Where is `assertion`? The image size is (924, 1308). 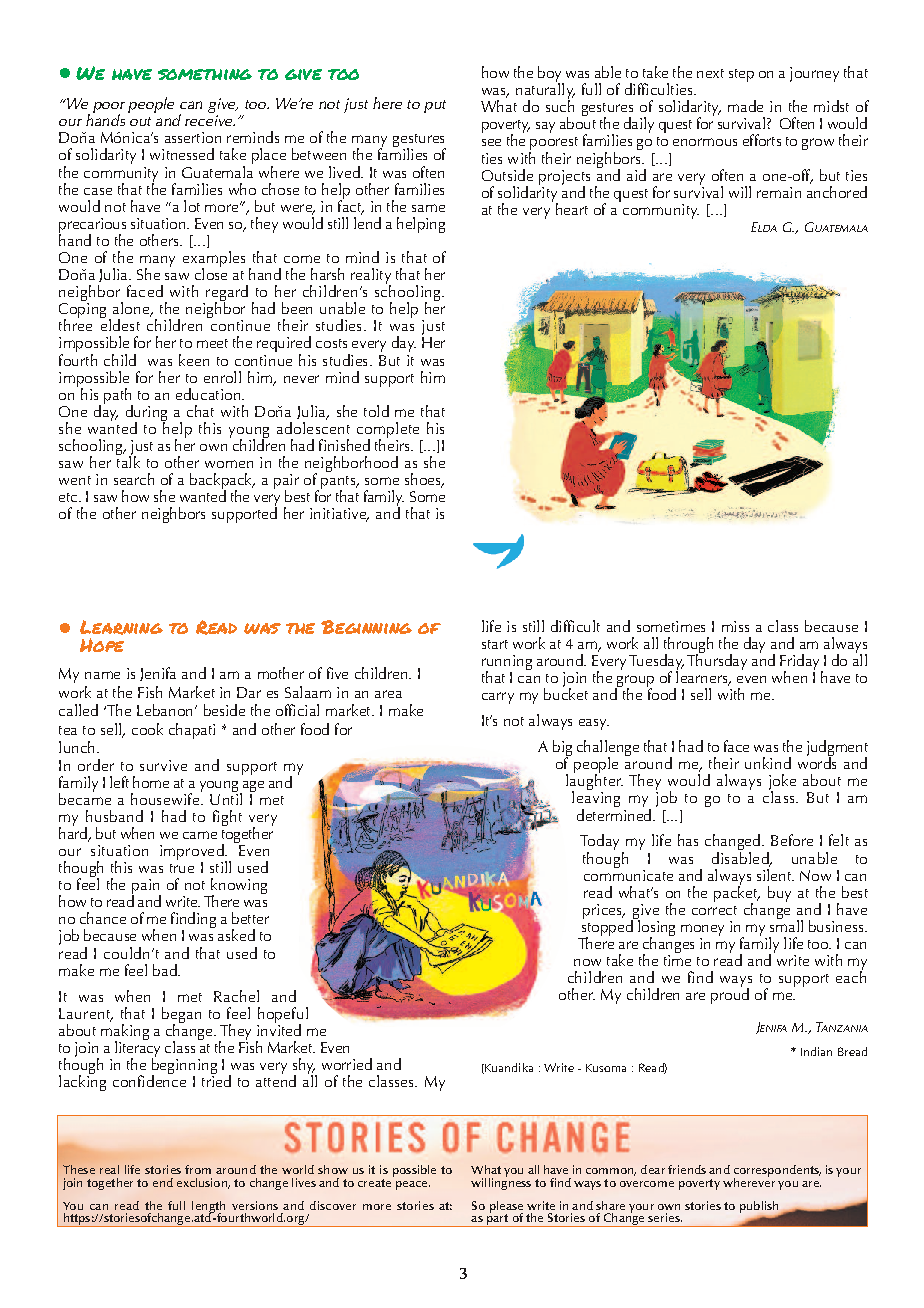 assertion is located at coordinates (193, 137).
